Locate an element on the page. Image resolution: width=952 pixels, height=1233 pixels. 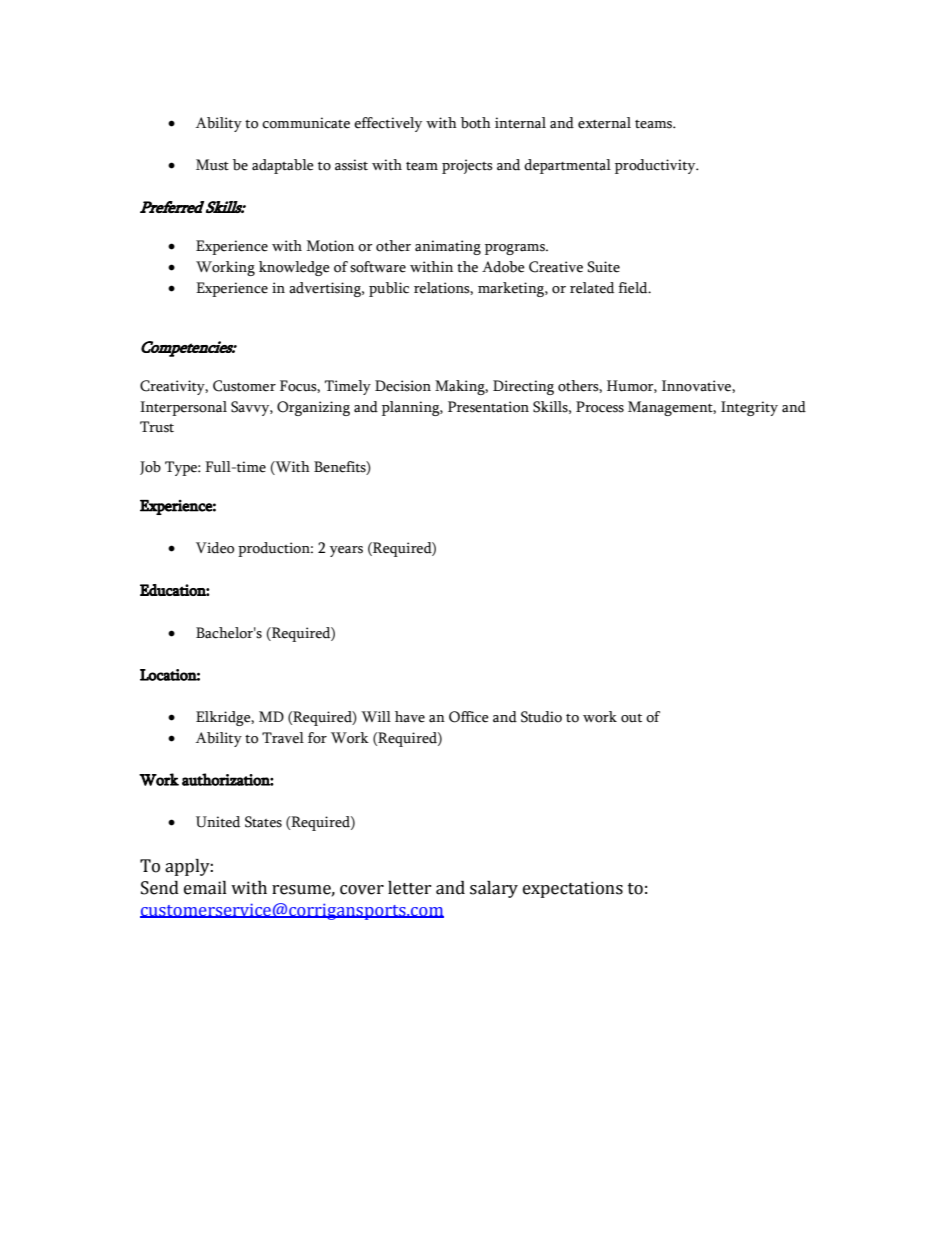
knowledge is located at coordinates (294, 268).
